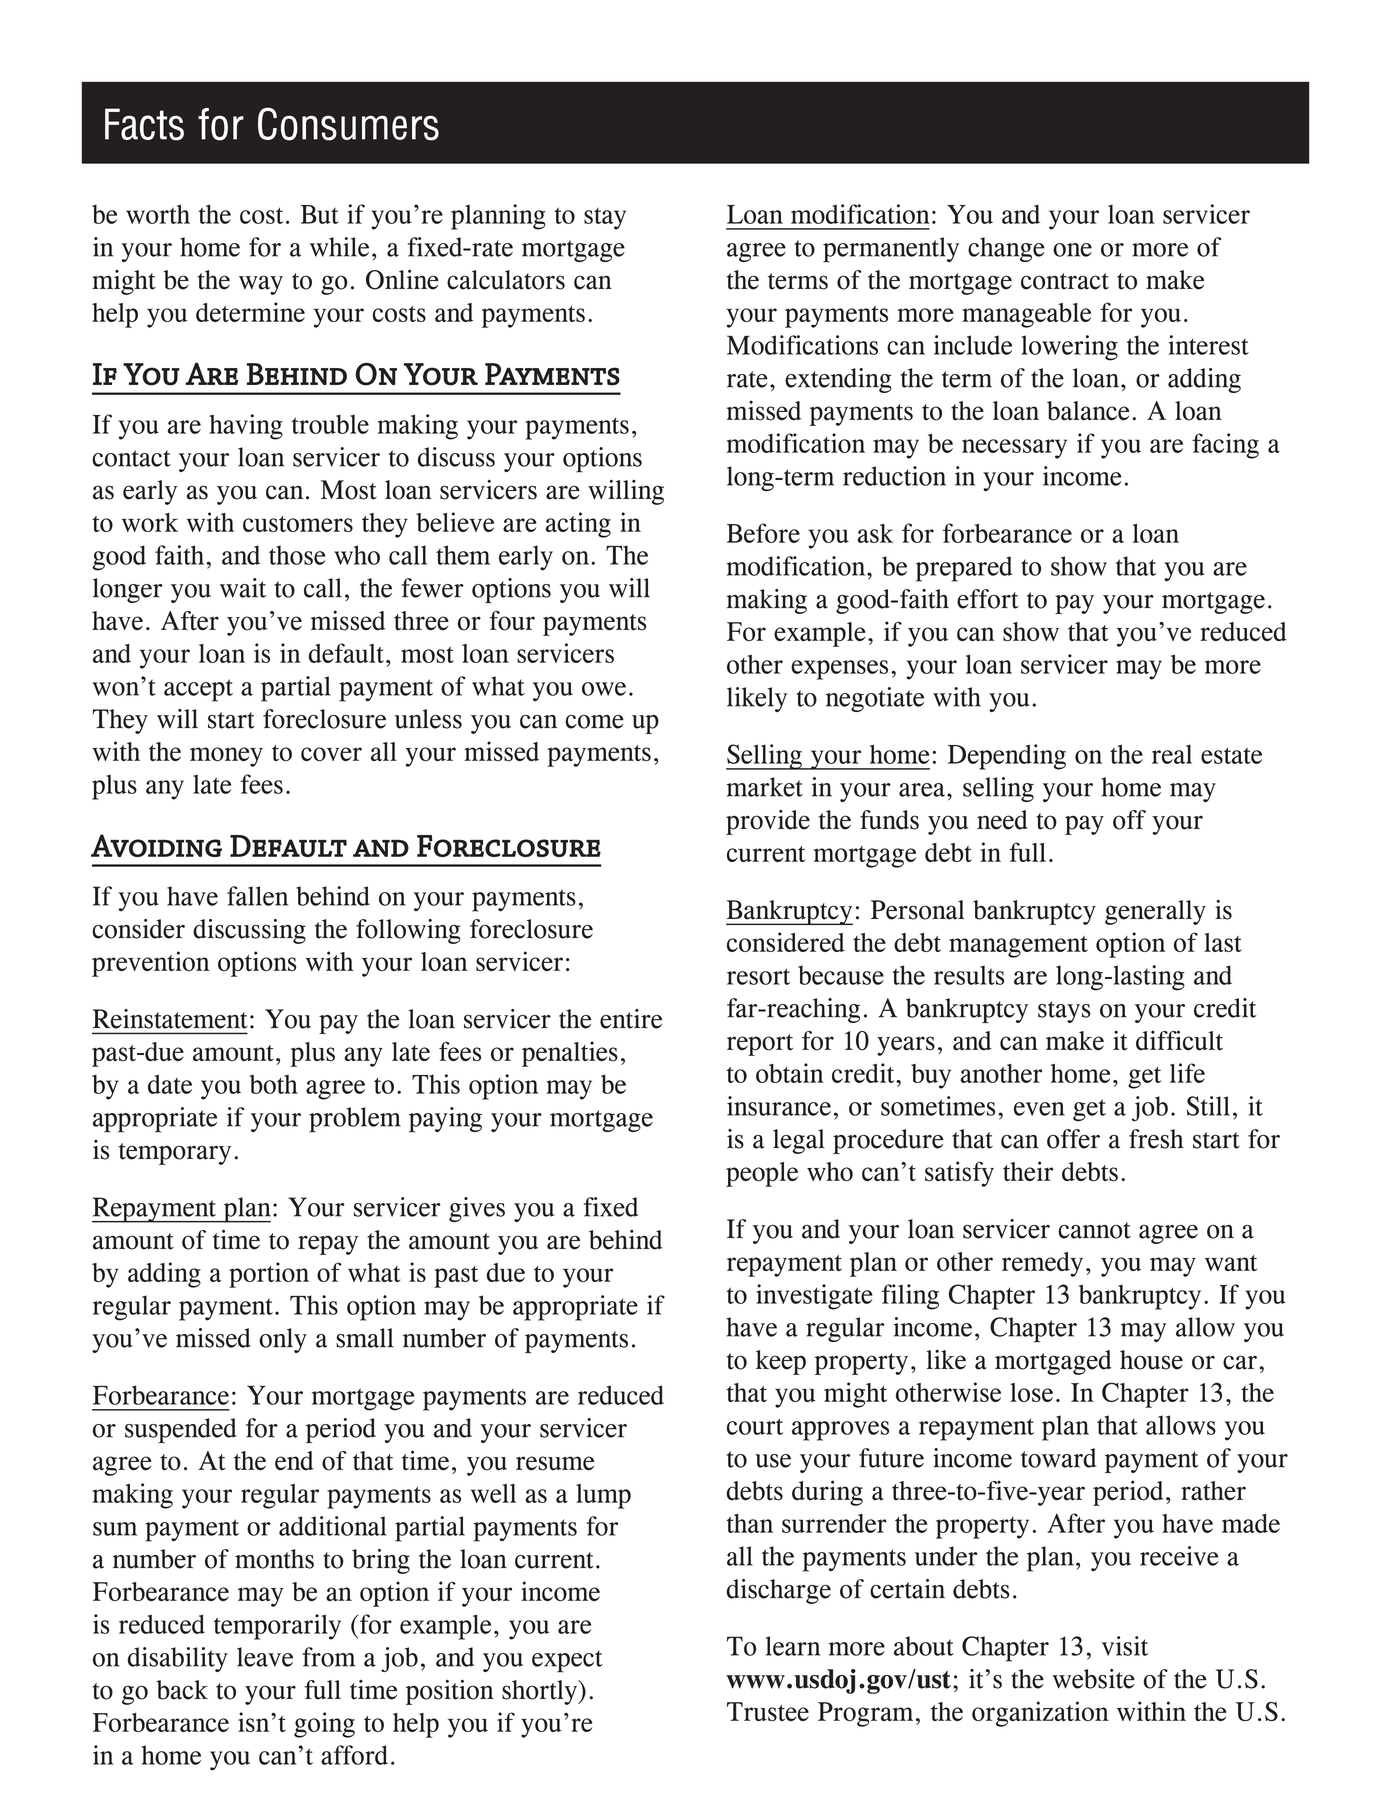 Image resolution: width=1391 pixels, height=1800 pixels. What do you see at coordinates (261, 285) in the screenshot?
I see `way` at bounding box center [261, 285].
